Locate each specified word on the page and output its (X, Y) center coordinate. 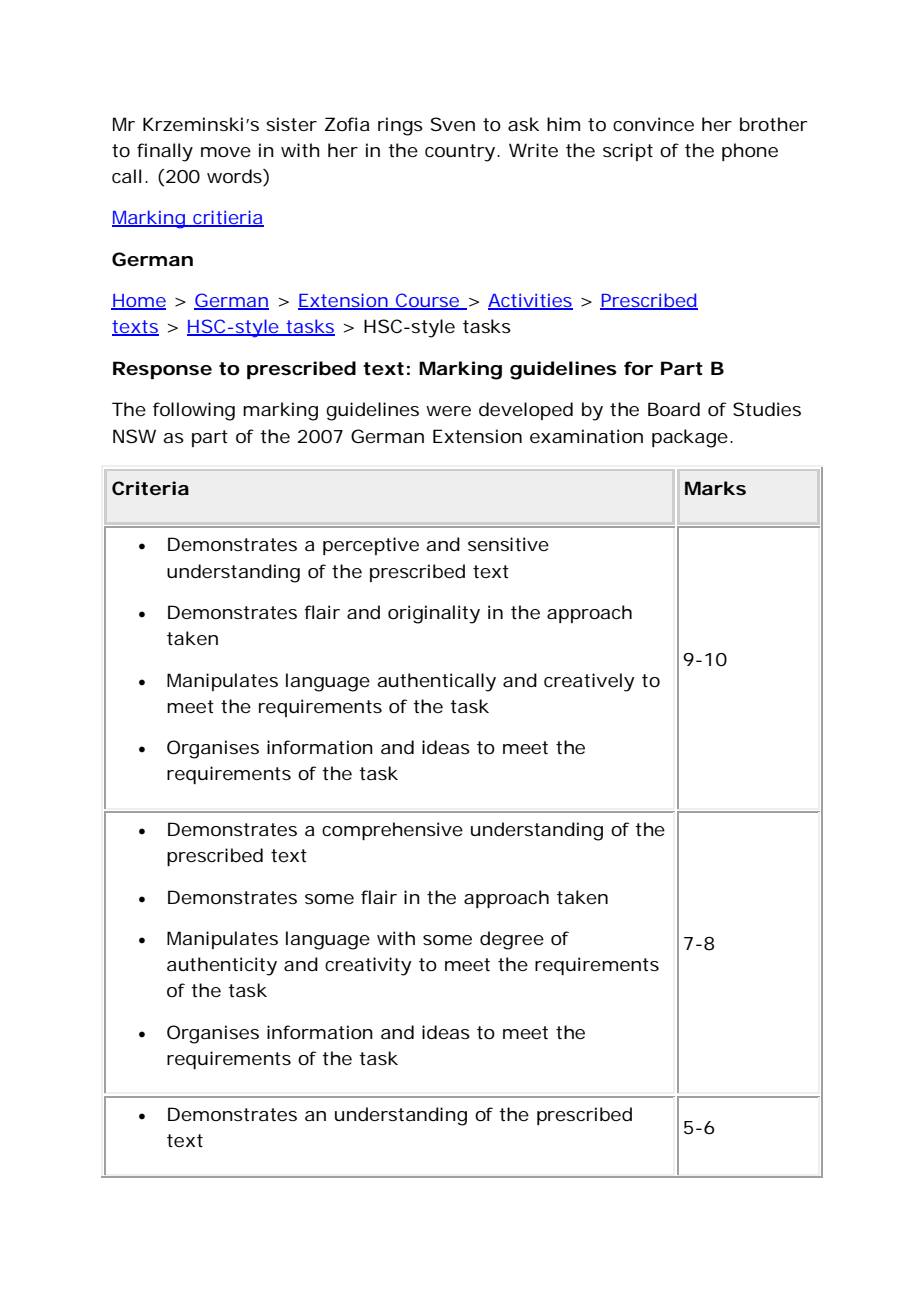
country (460, 153)
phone (750, 152)
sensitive (508, 544)
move (226, 152)
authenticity (222, 966)
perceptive (371, 546)
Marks (715, 488)
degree (512, 940)
